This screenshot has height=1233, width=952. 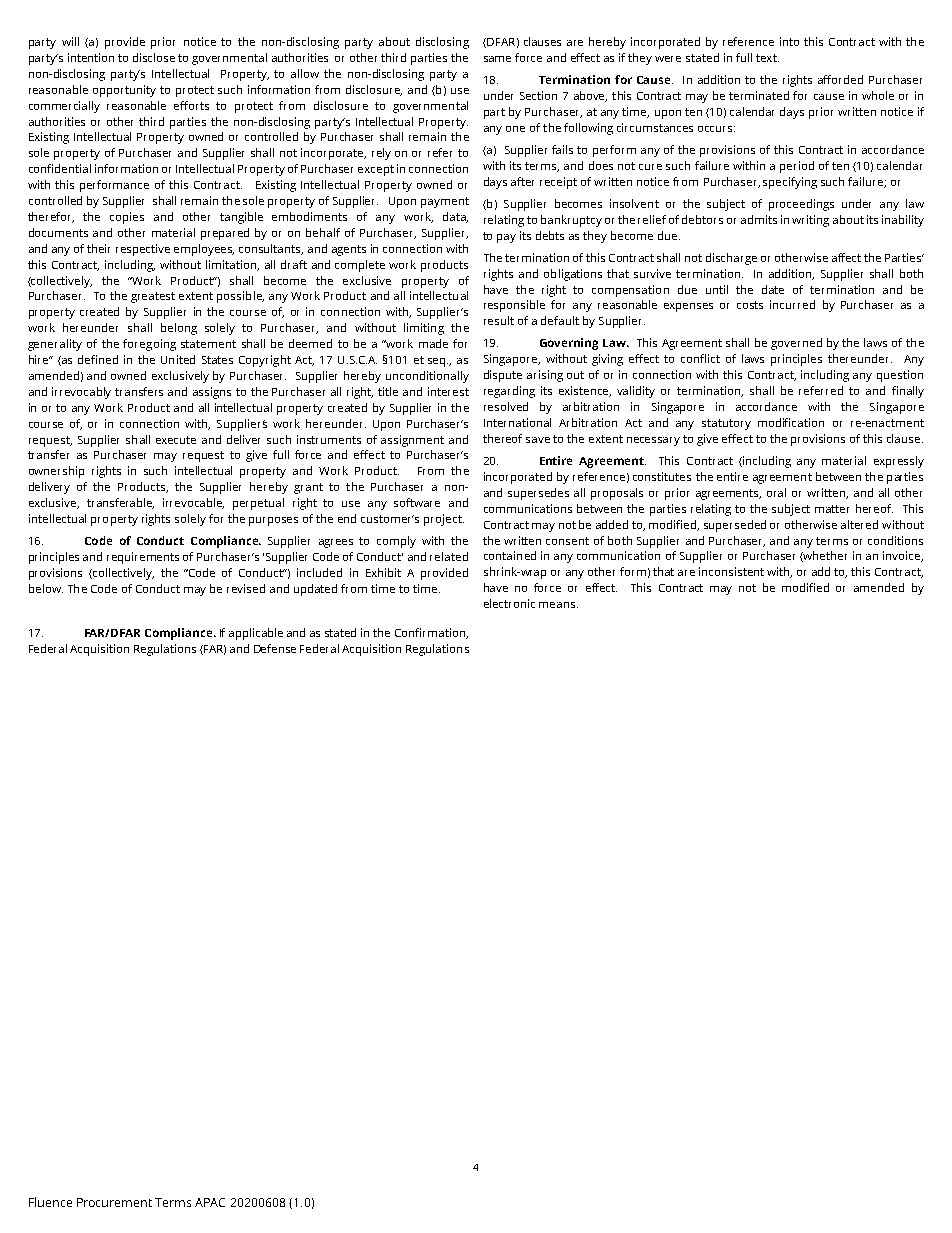 I want to click on opportunity, so click(x=124, y=91).
